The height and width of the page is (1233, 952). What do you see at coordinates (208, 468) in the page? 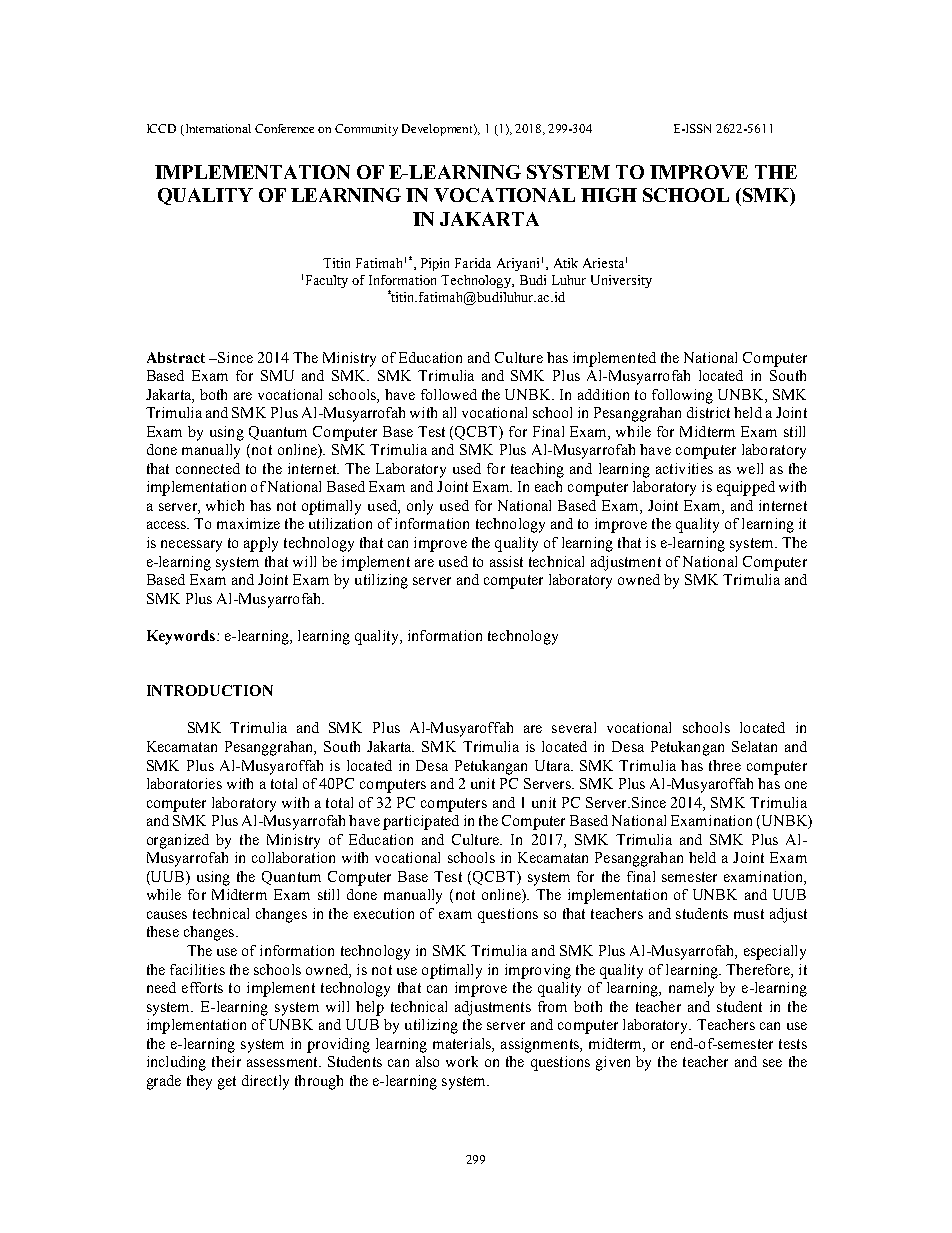
I see `connected` at bounding box center [208, 468].
